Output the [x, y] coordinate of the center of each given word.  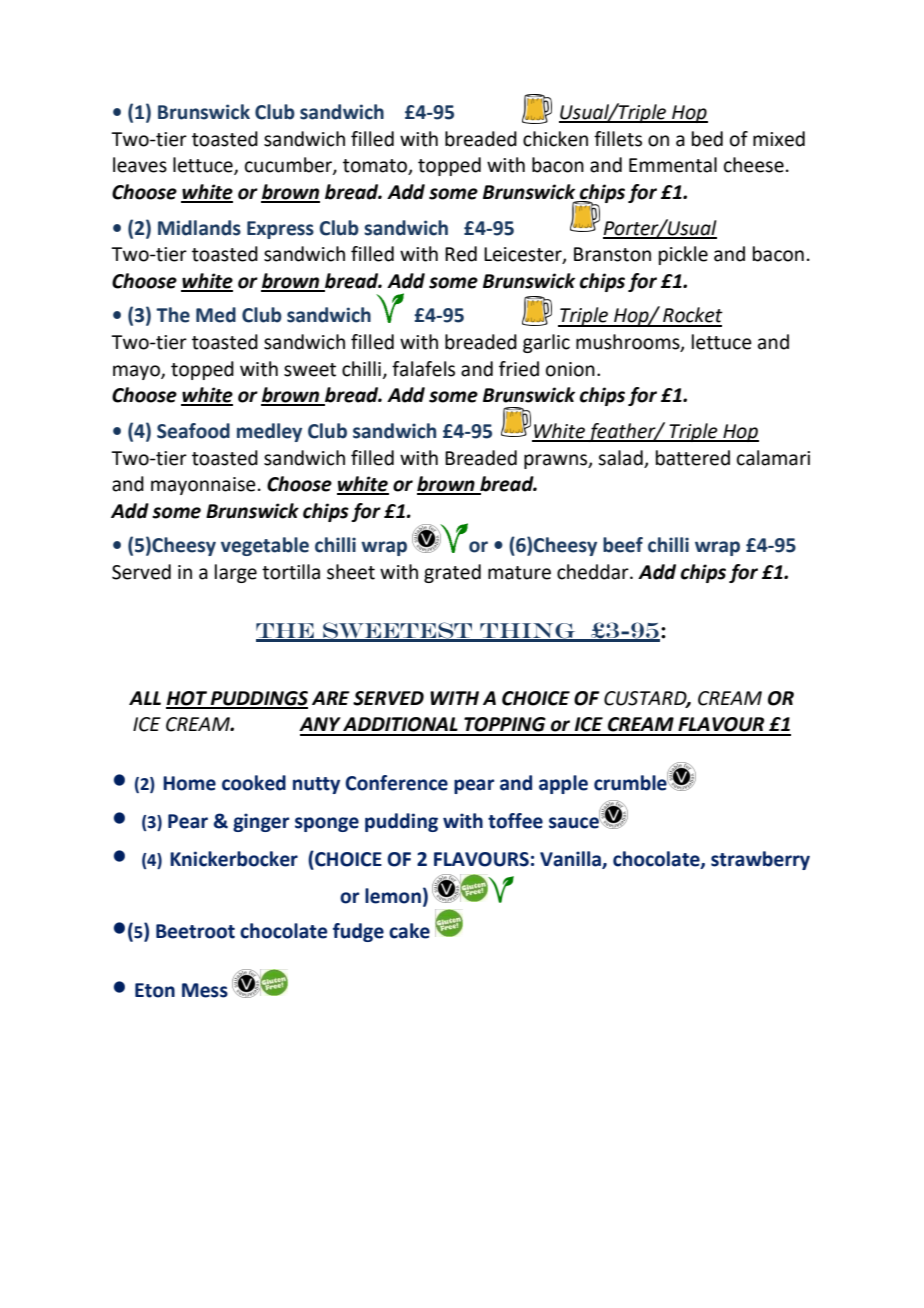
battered [693, 458]
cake [409, 931]
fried [519, 369]
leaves [140, 165]
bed [707, 139]
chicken [555, 139]
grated [452, 573]
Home [189, 783]
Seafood [193, 431]
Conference [396, 783]
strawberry [760, 860]
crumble [631, 782]
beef [623, 545]
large [236, 573]
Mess [205, 990]
